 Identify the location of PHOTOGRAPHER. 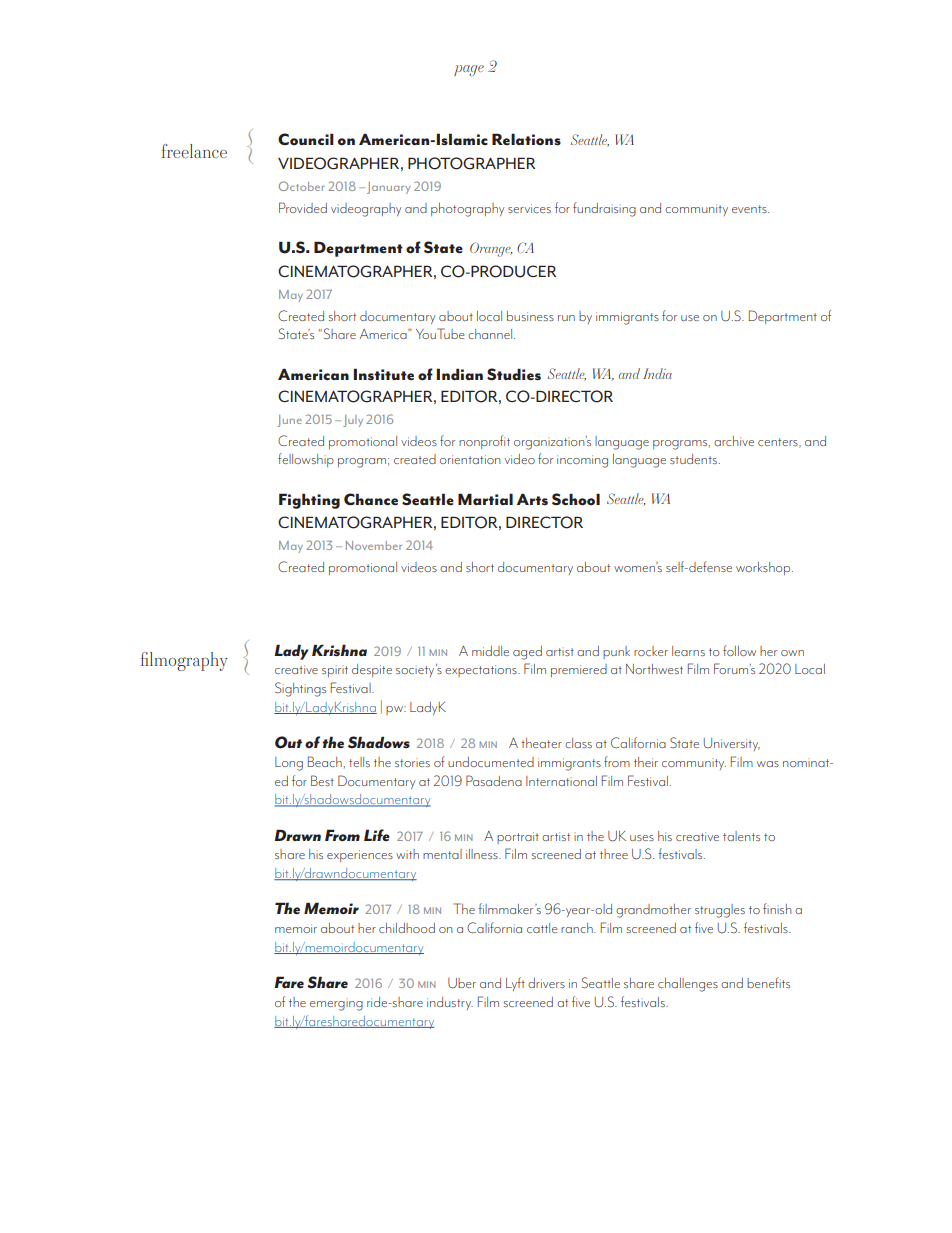
(471, 163).
